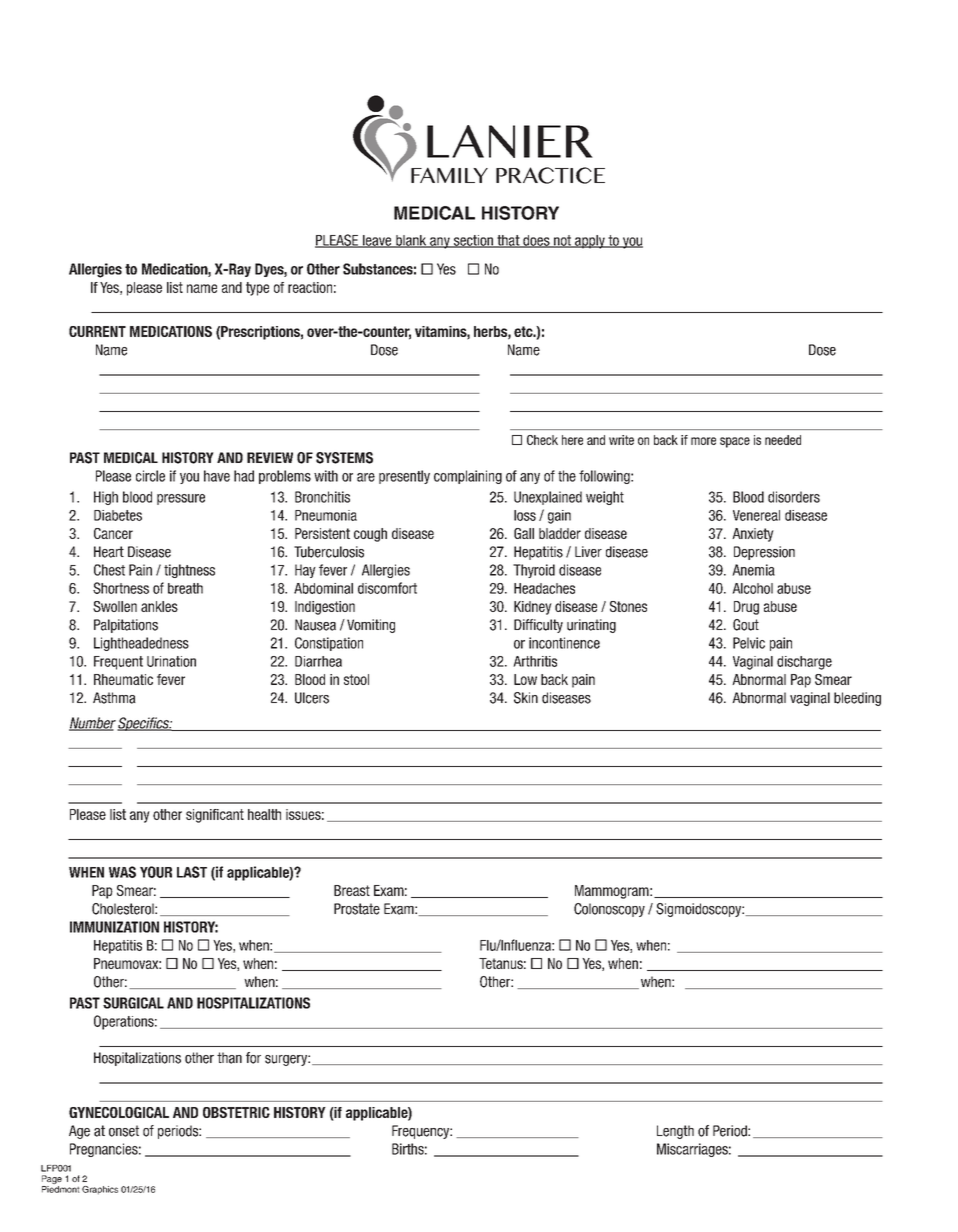  I want to click on Length, so click(675, 1132).
